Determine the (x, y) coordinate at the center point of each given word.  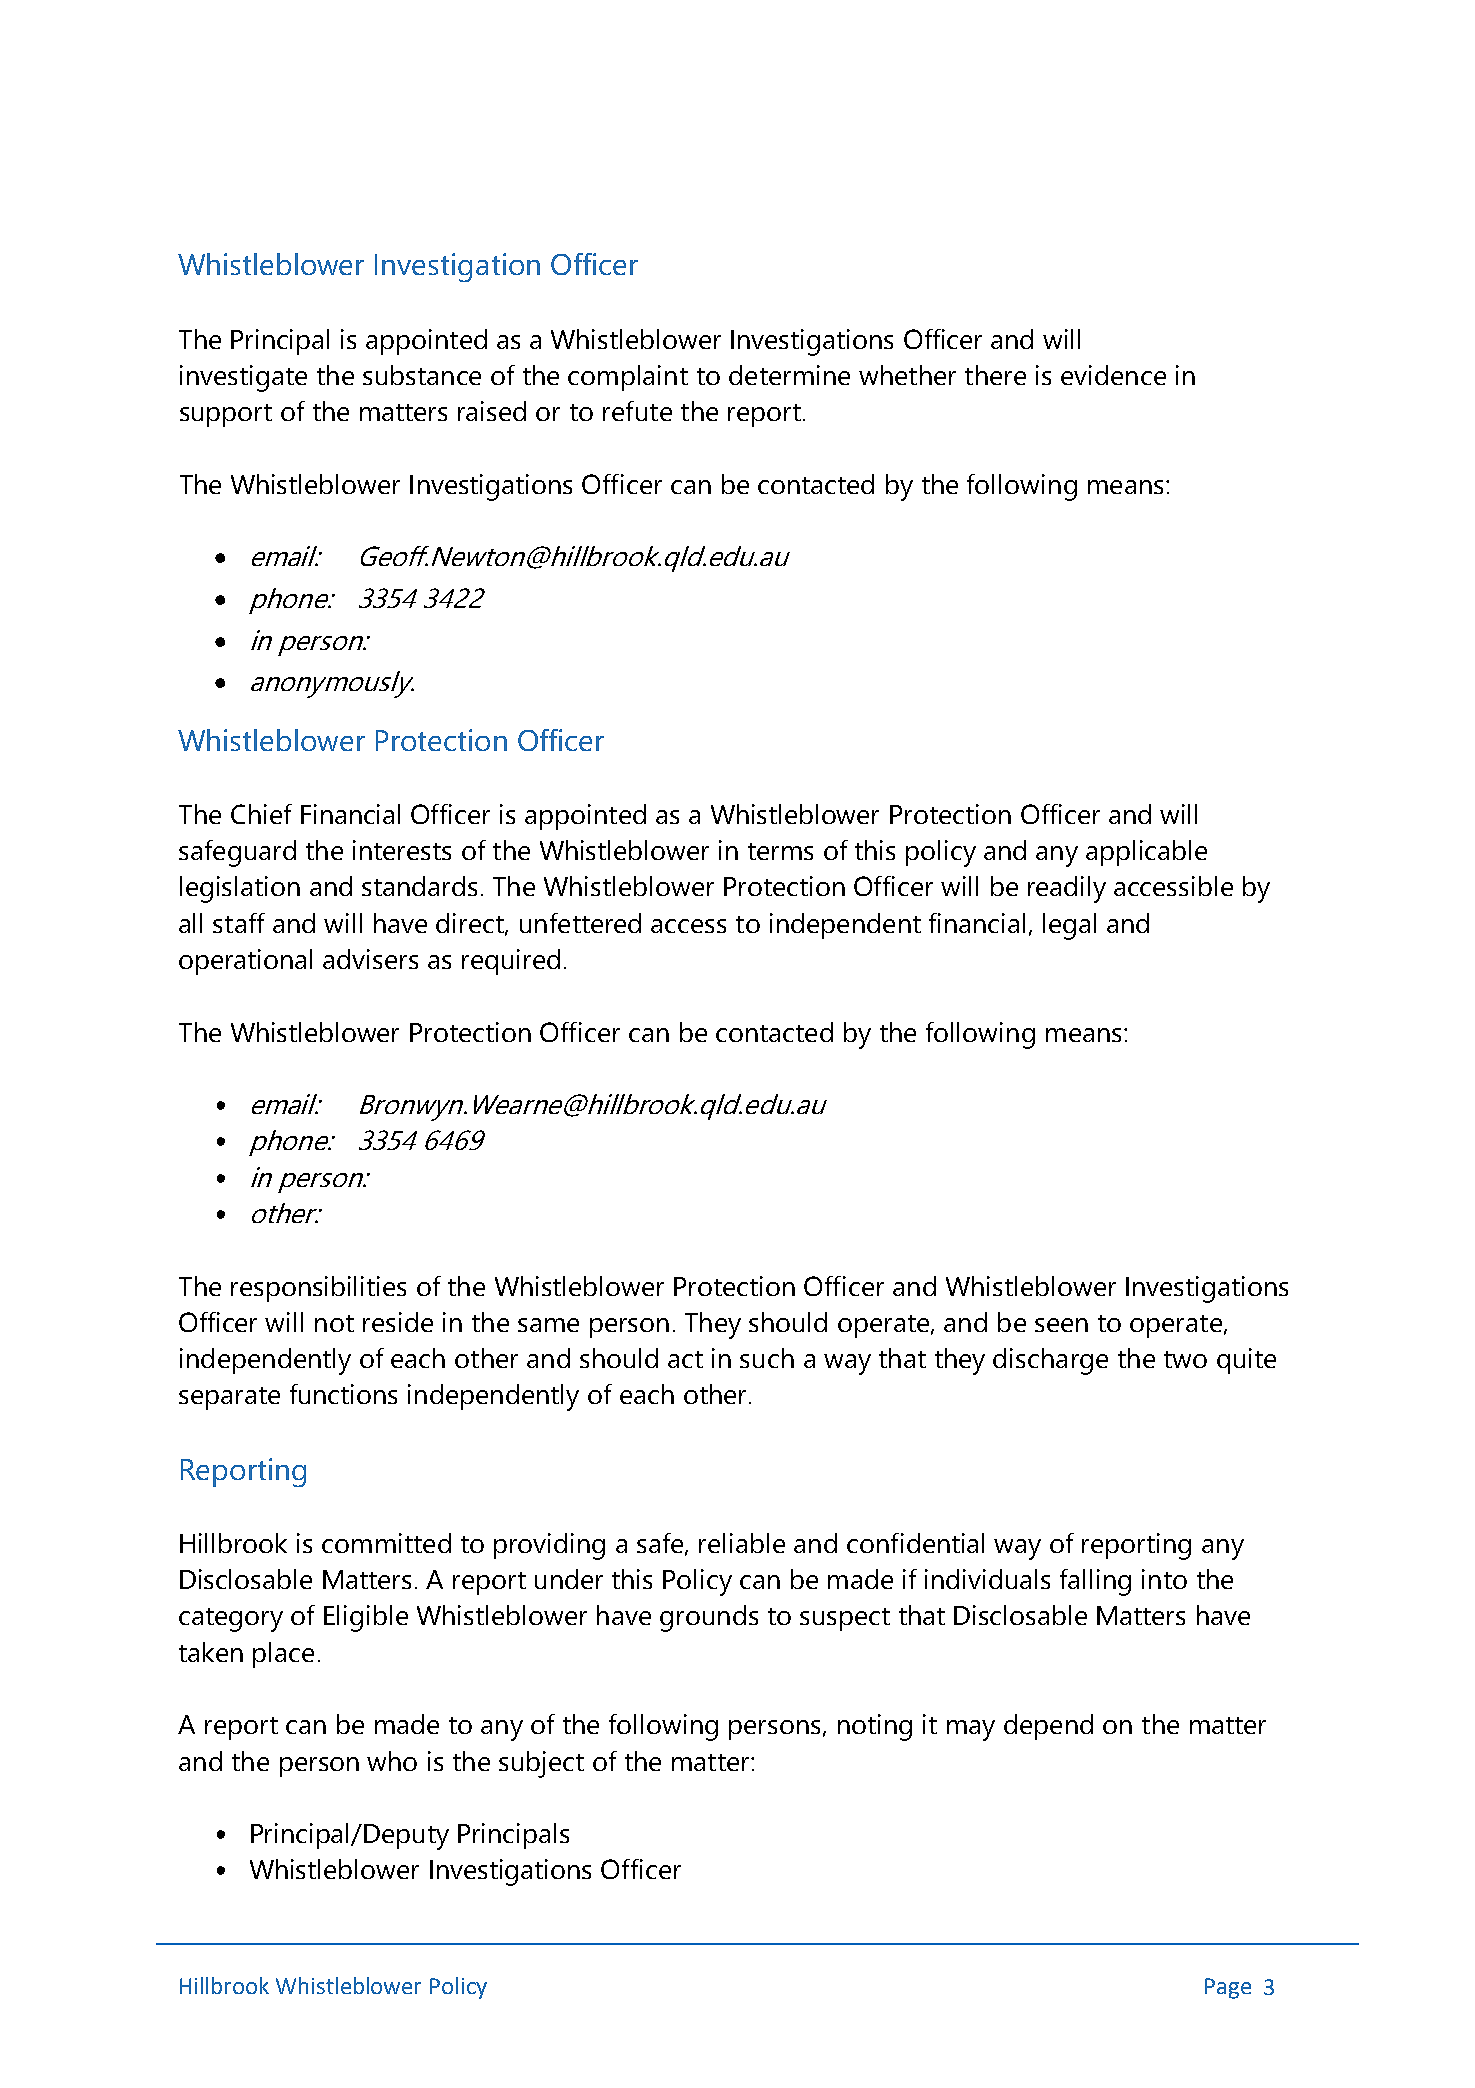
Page (1228, 1988)
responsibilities (318, 1289)
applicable (1146, 853)
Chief (261, 814)
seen (1061, 1325)
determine (789, 375)
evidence (1113, 375)
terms (780, 851)
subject (541, 1764)
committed (386, 1543)
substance (422, 375)
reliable (742, 1543)
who (392, 1761)
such (767, 1358)
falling (1095, 1582)
